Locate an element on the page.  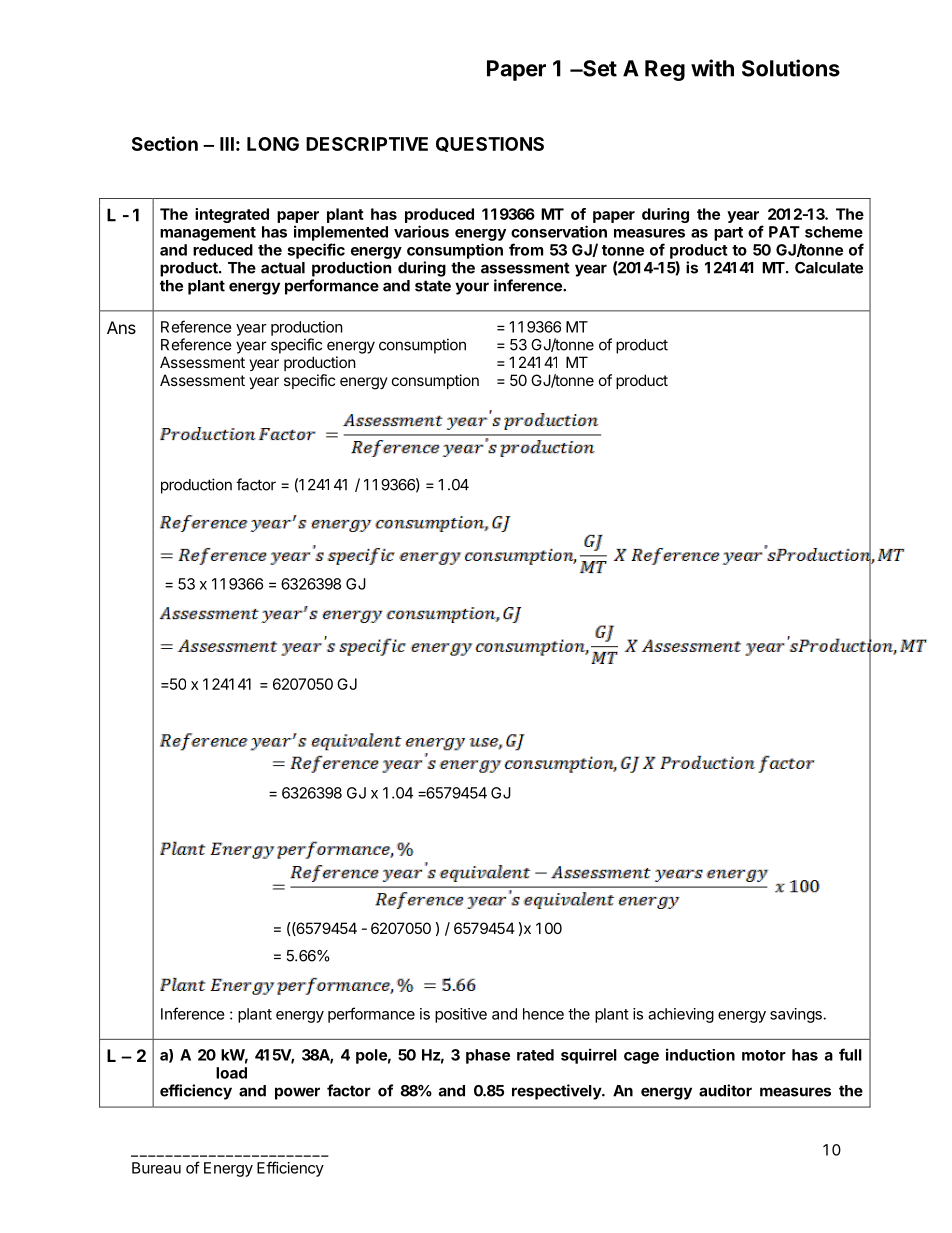
state is located at coordinates (433, 286).
